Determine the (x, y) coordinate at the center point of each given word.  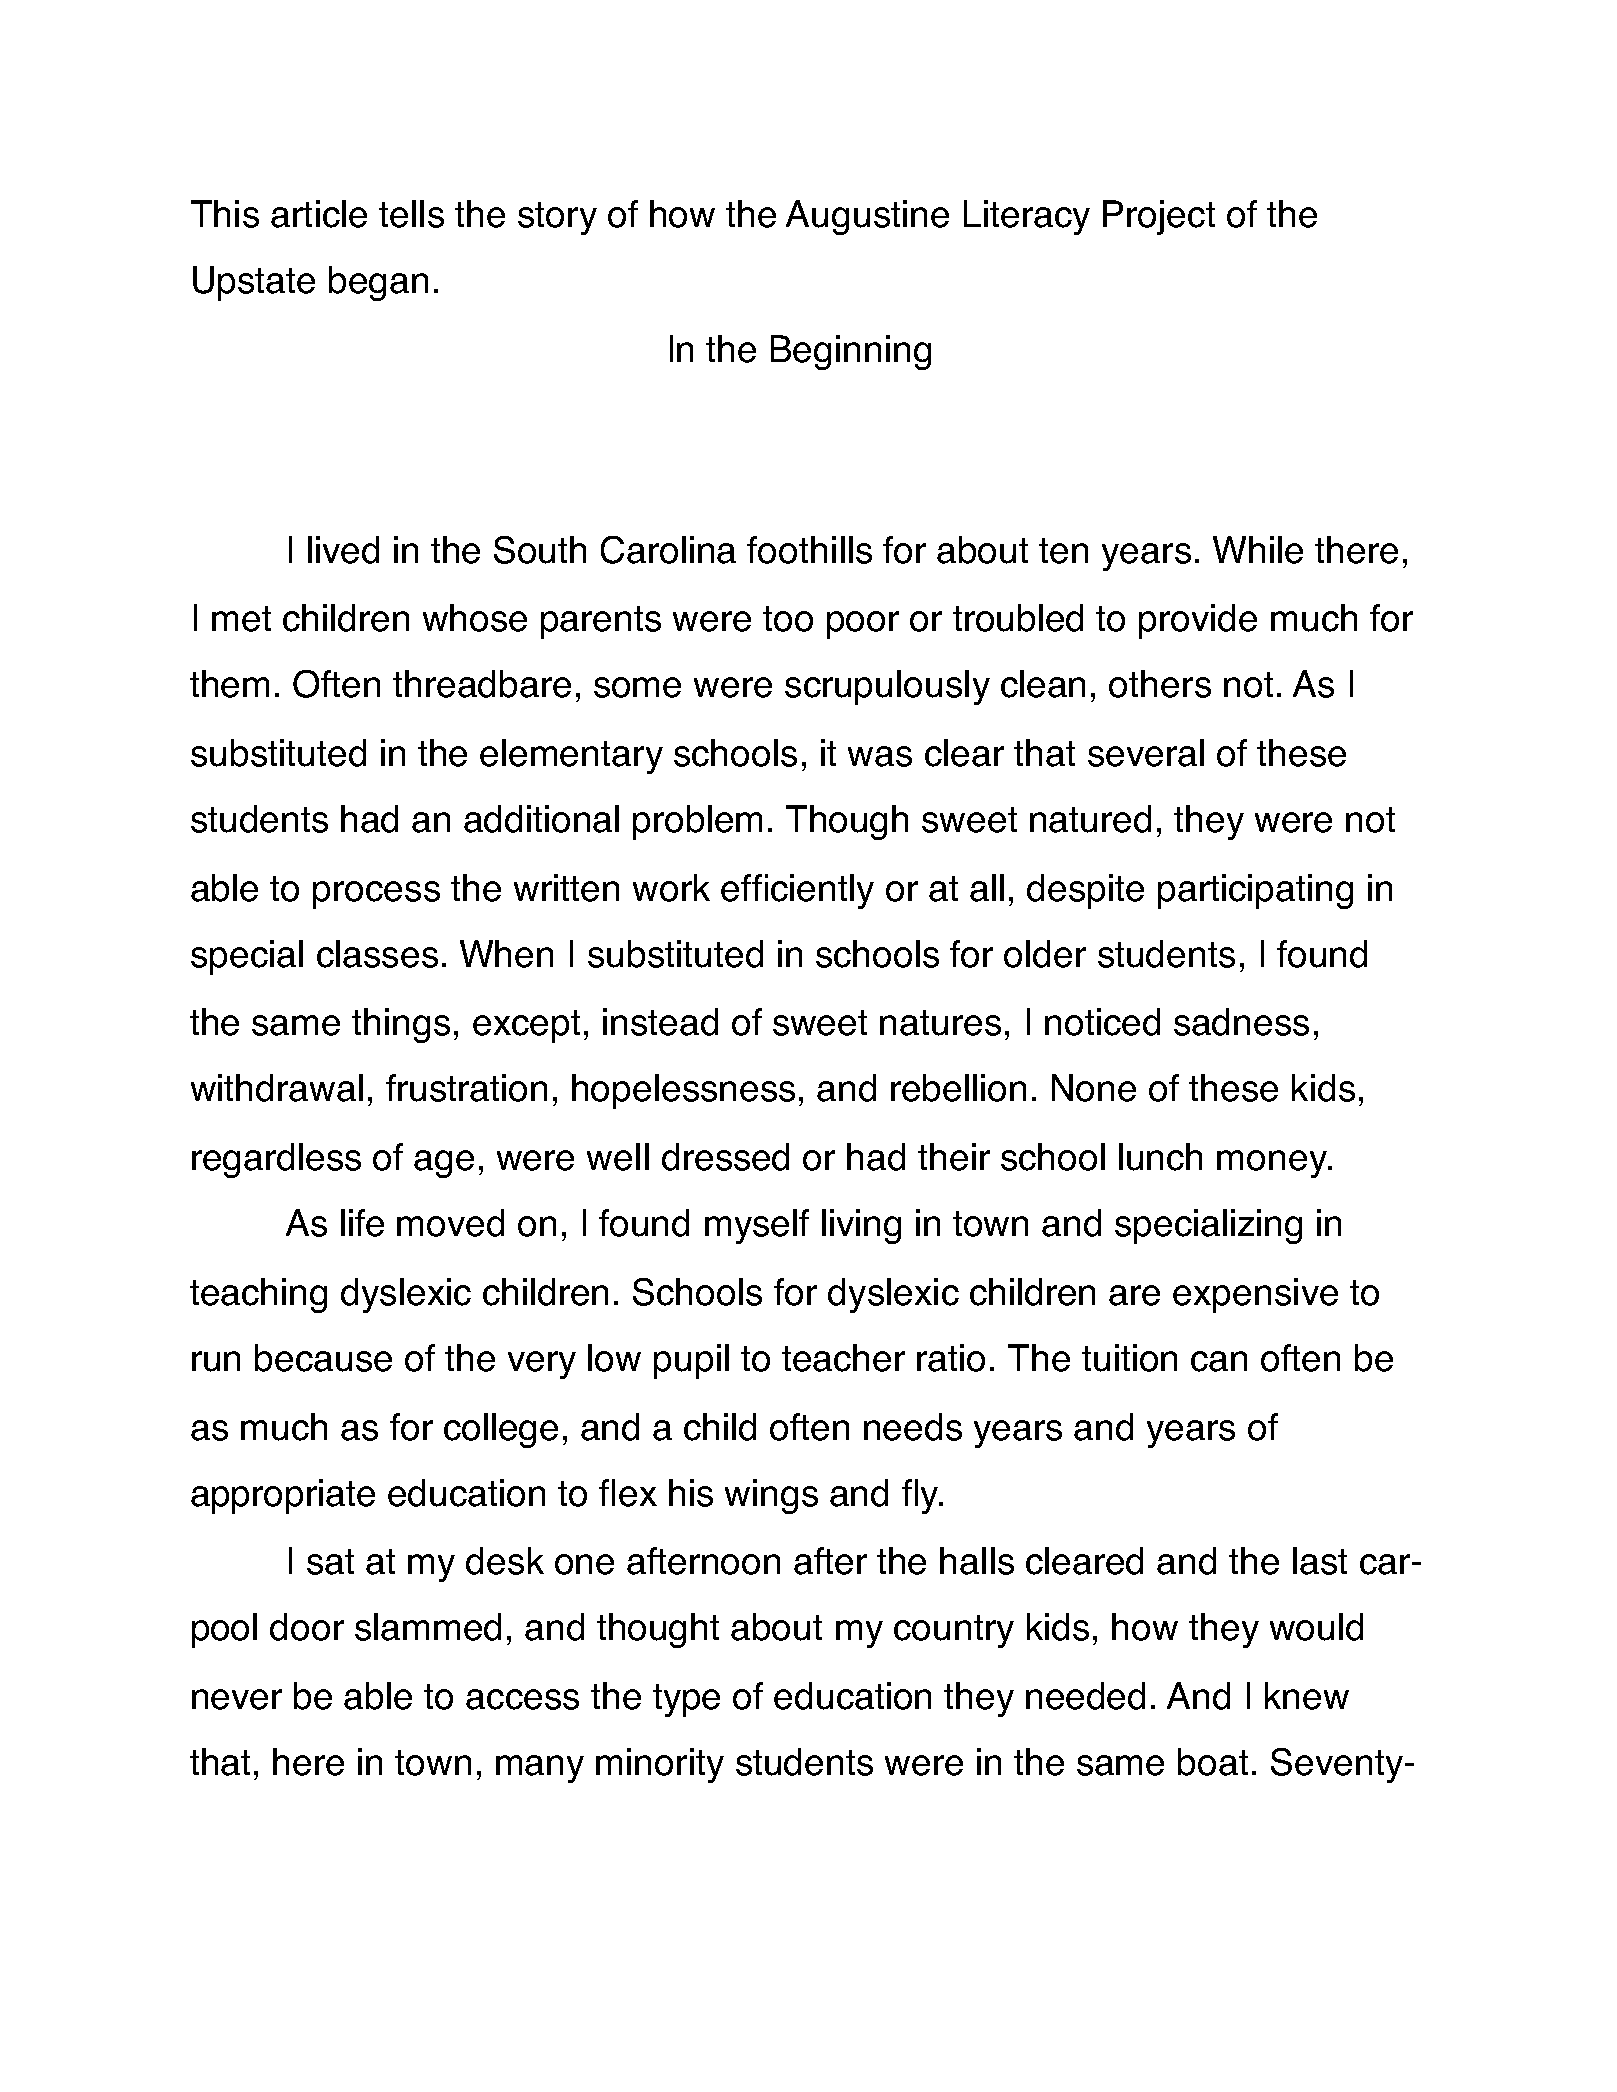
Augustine (867, 217)
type (686, 1700)
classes (377, 954)
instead (660, 1022)
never (237, 1699)
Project (1159, 217)
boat (1213, 1762)
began (378, 283)
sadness (1241, 1022)
